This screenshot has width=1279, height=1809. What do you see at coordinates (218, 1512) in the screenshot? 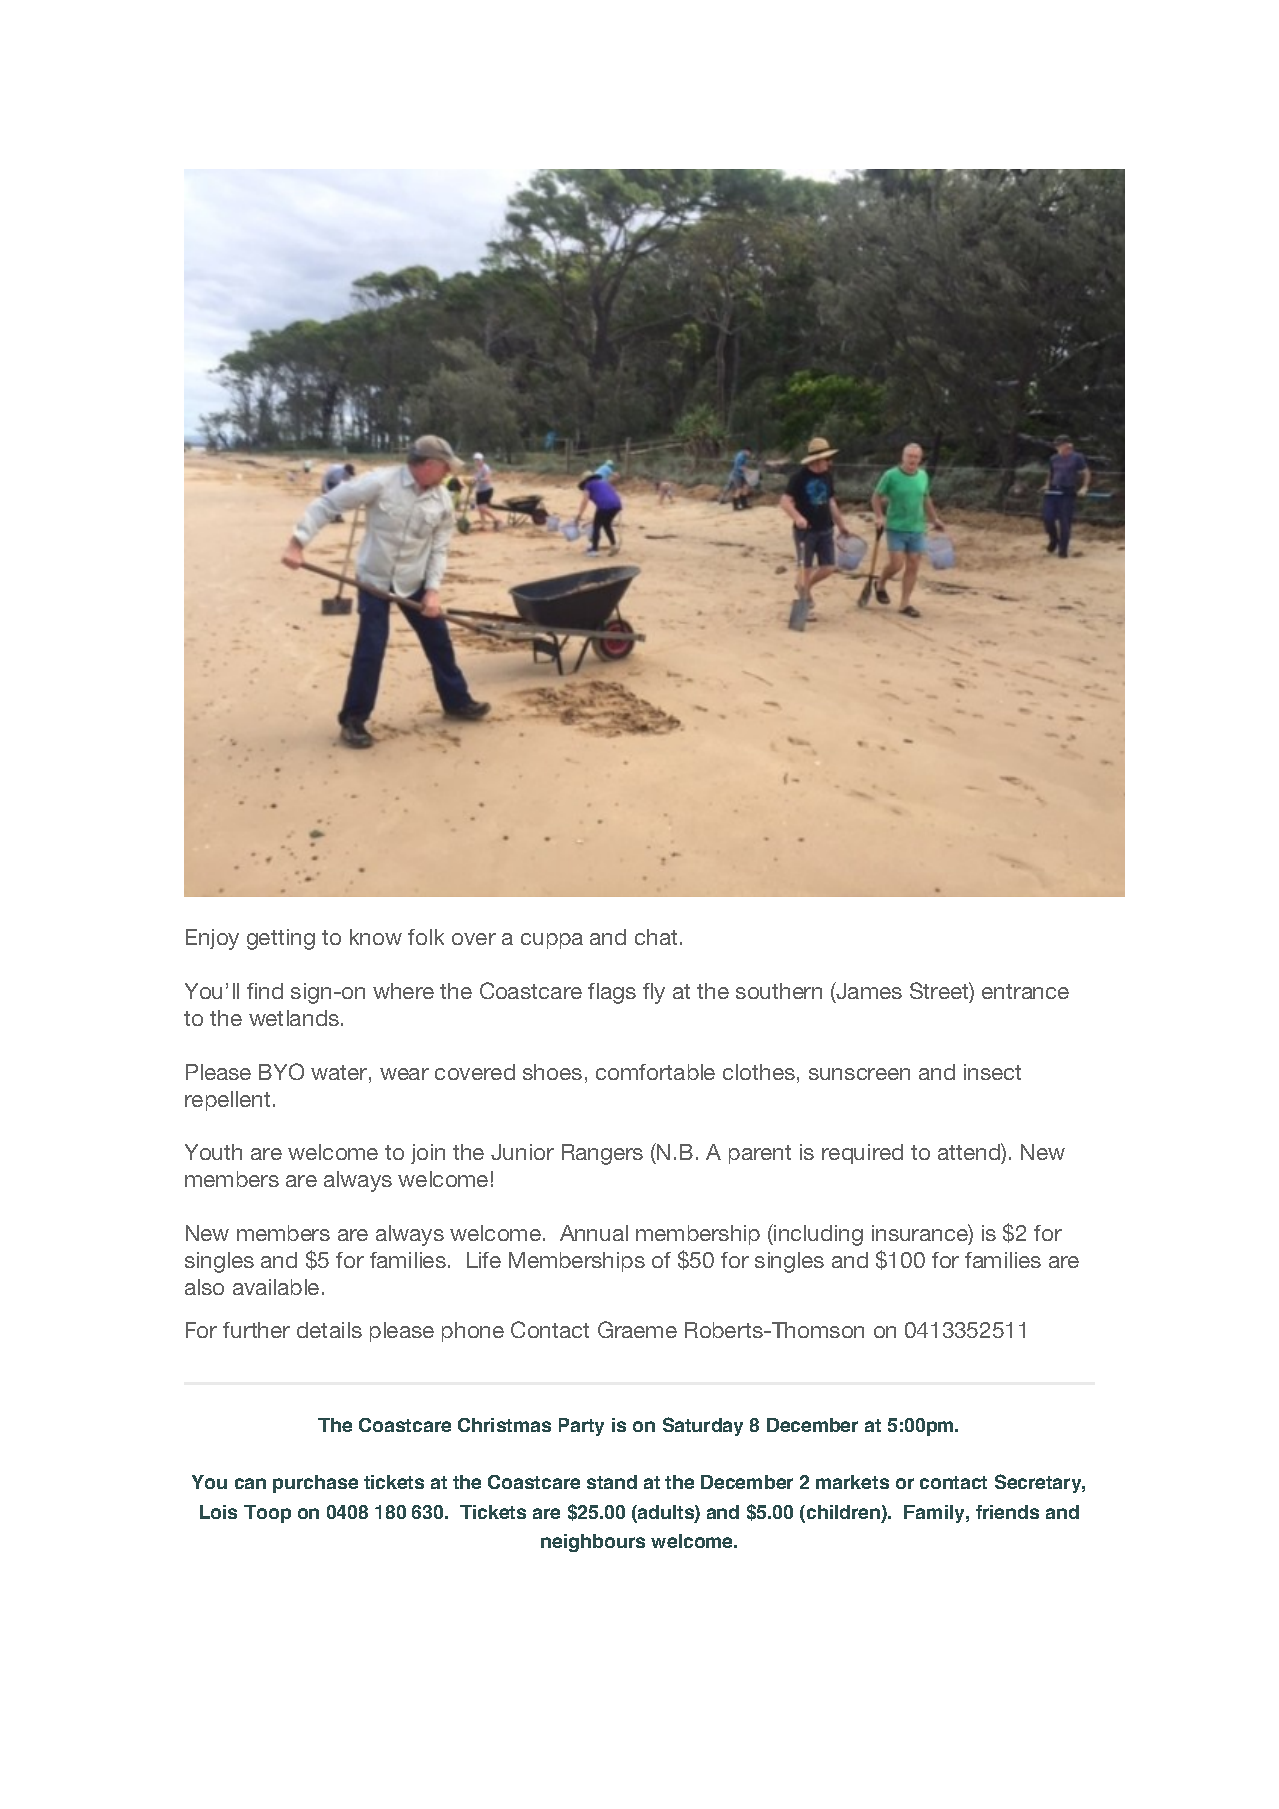
I see `Lois` at bounding box center [218, 1512].
